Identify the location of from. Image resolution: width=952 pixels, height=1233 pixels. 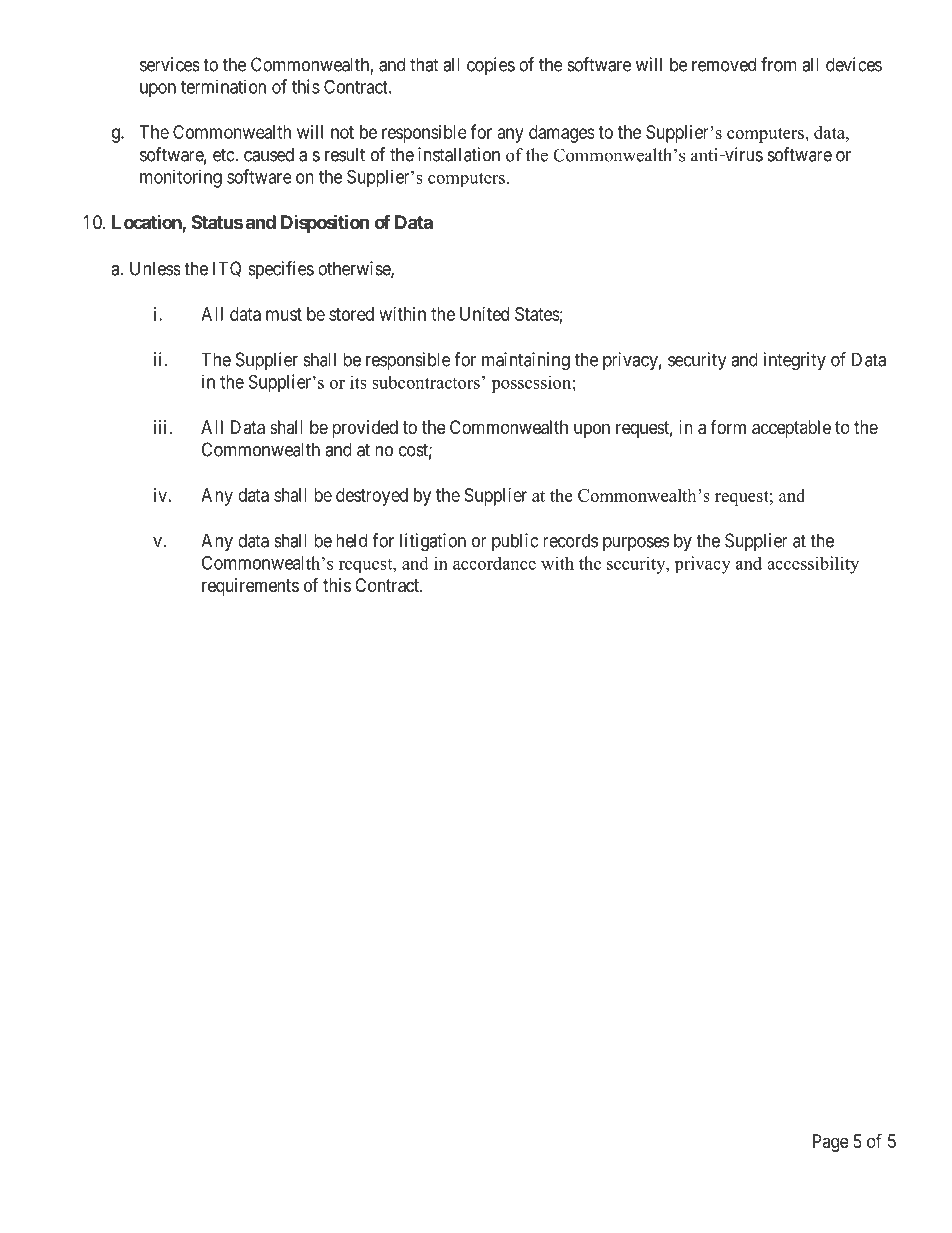
(779, 64).
